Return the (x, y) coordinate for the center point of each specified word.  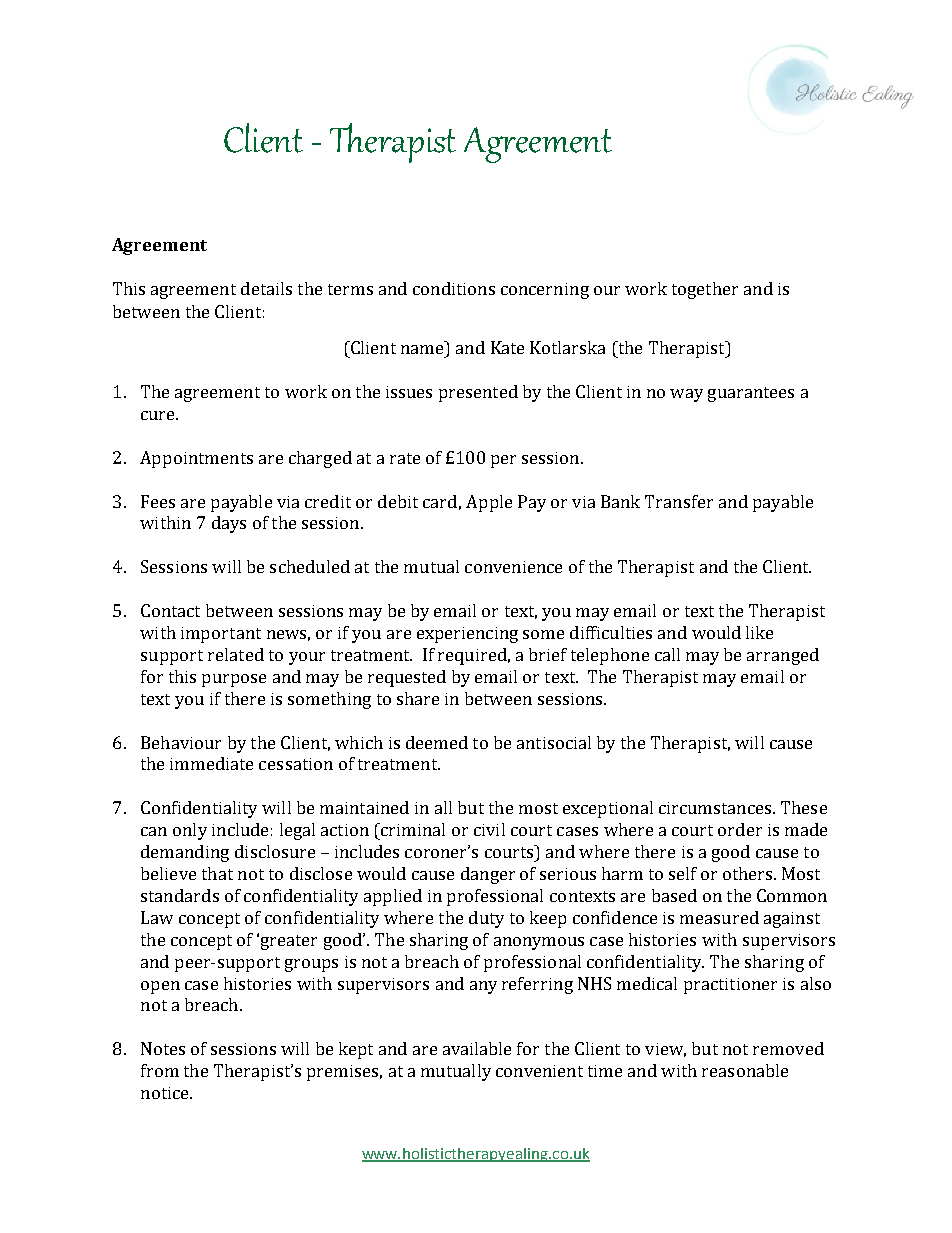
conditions (454, 288)
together (705, 290)
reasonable (745, 1070)
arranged (783, 656)
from (160, 1070)
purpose (234, 680)
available (477, 1048)
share (418, 698)
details (266, 288)
